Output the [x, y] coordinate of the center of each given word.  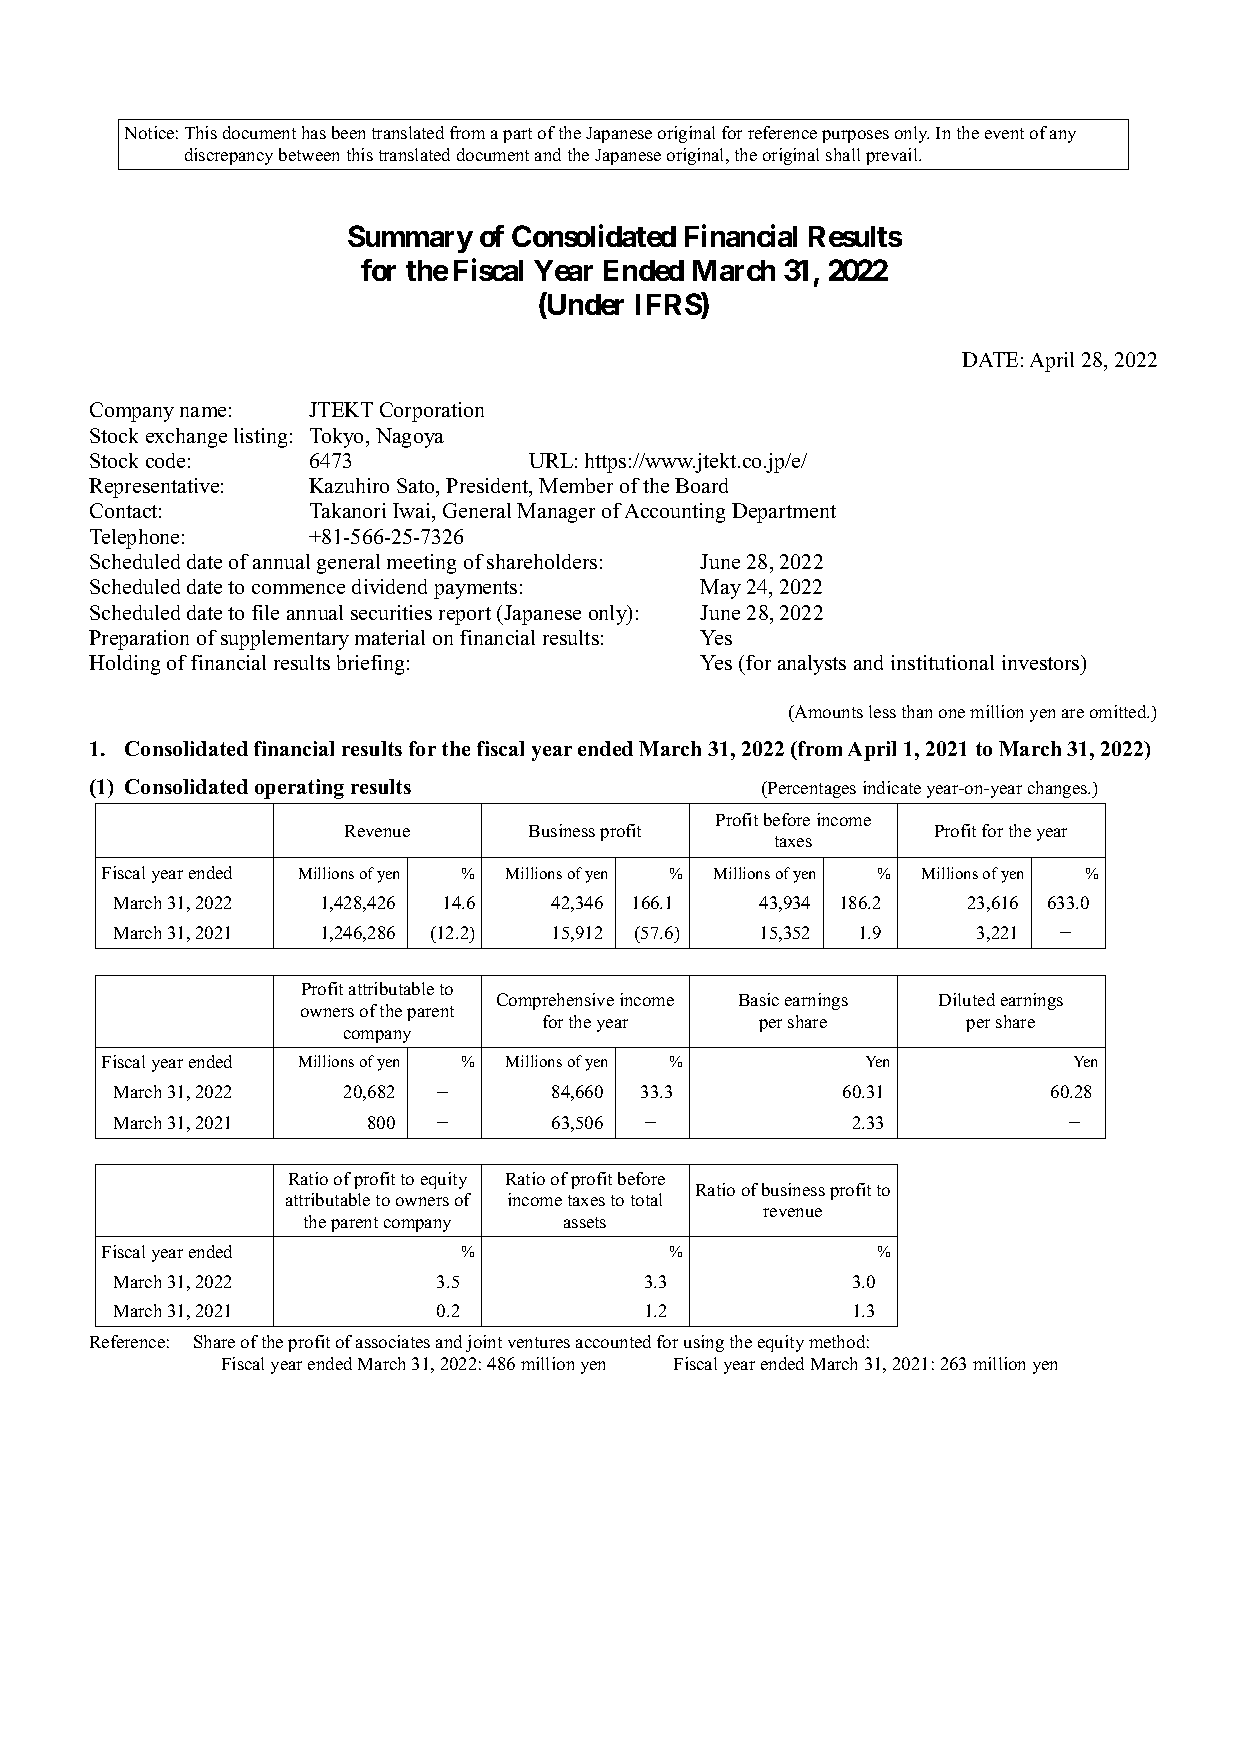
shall [843, 154]
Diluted [967, 999]
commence [298, 589]
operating [299, 789]
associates [393, 1341]
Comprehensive [555, 1001]
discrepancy [229, 156]
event [1004, 133]
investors [1042, 662]
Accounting [675, 513]
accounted [613, 1341]
